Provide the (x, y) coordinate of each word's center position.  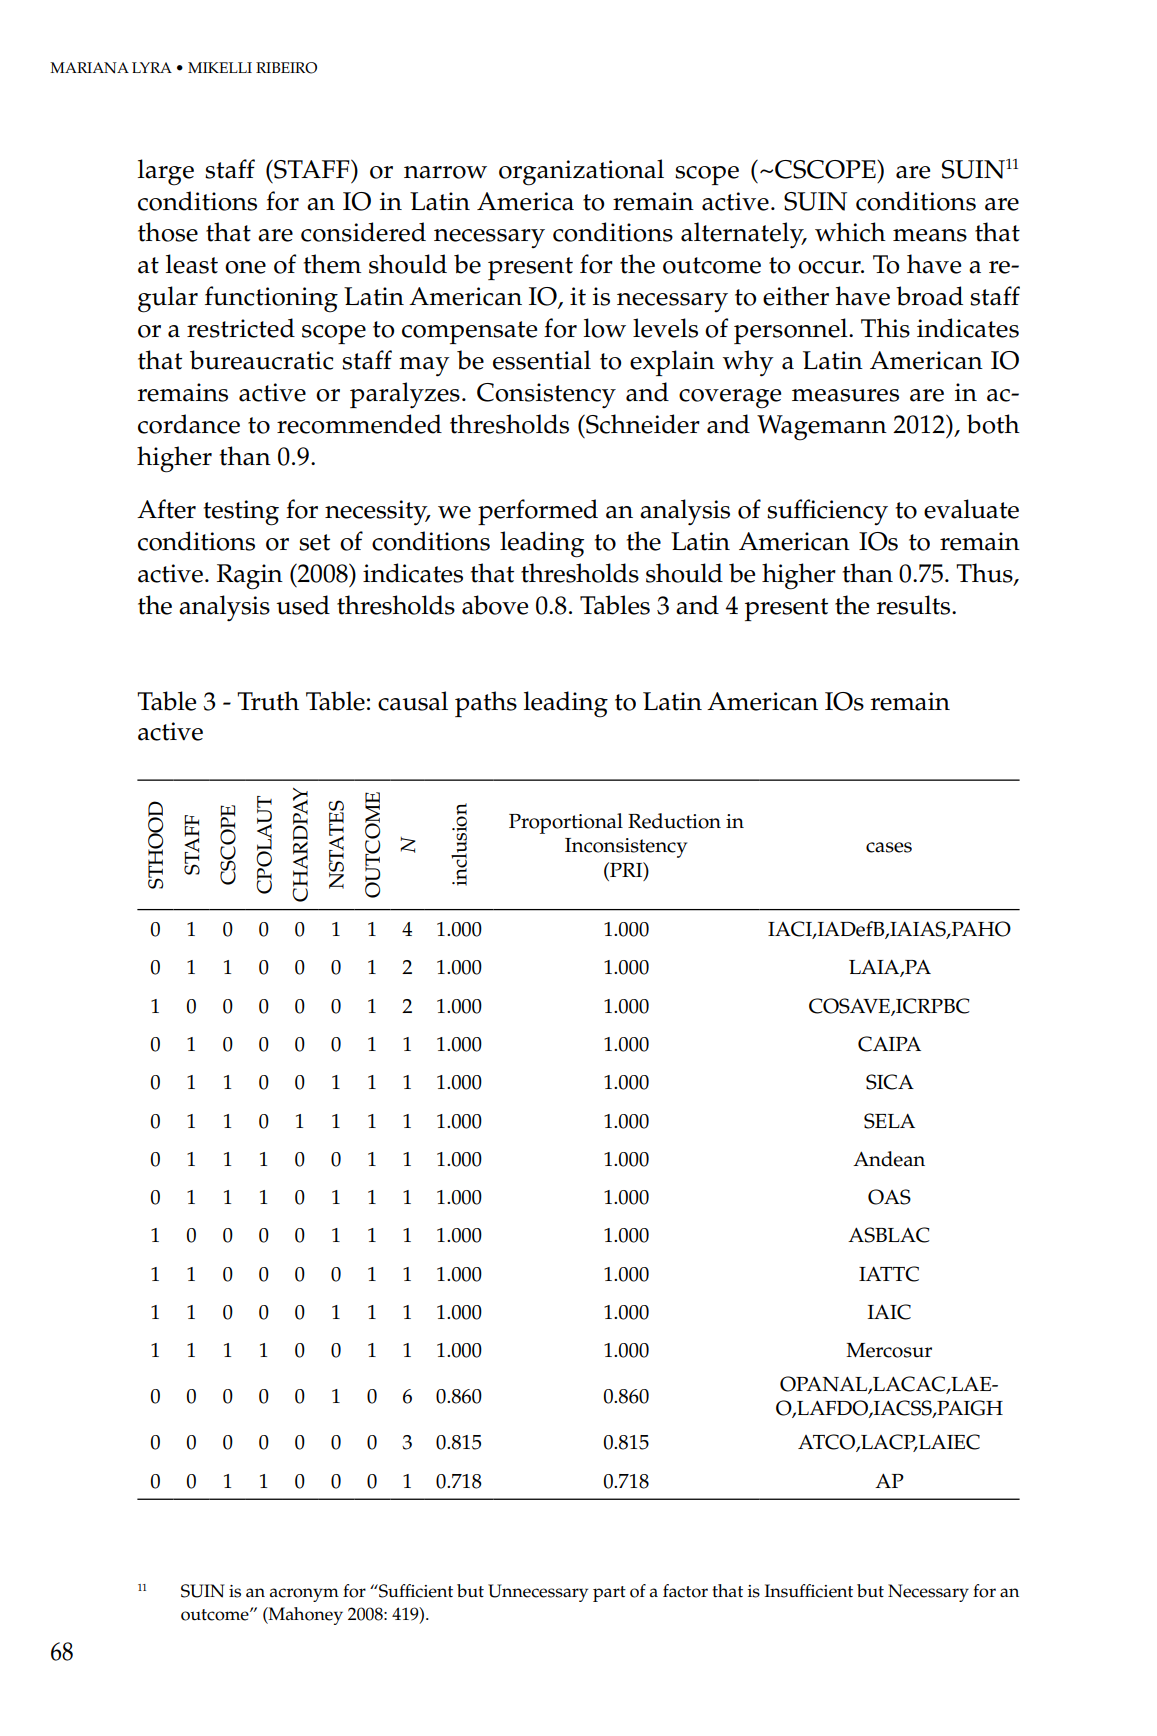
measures (845, 395)
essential (542, 360)
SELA (889, 1121)
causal (413, 701)
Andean (889, 1159)
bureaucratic (262, 360)
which (850, 232)
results (915, 605)
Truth (268, 701)
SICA (890, 1082)
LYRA (152, 67)
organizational (581, 172)
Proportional (566, 823)
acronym (304, 1595)
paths (486, 704)
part (609, 1594)
